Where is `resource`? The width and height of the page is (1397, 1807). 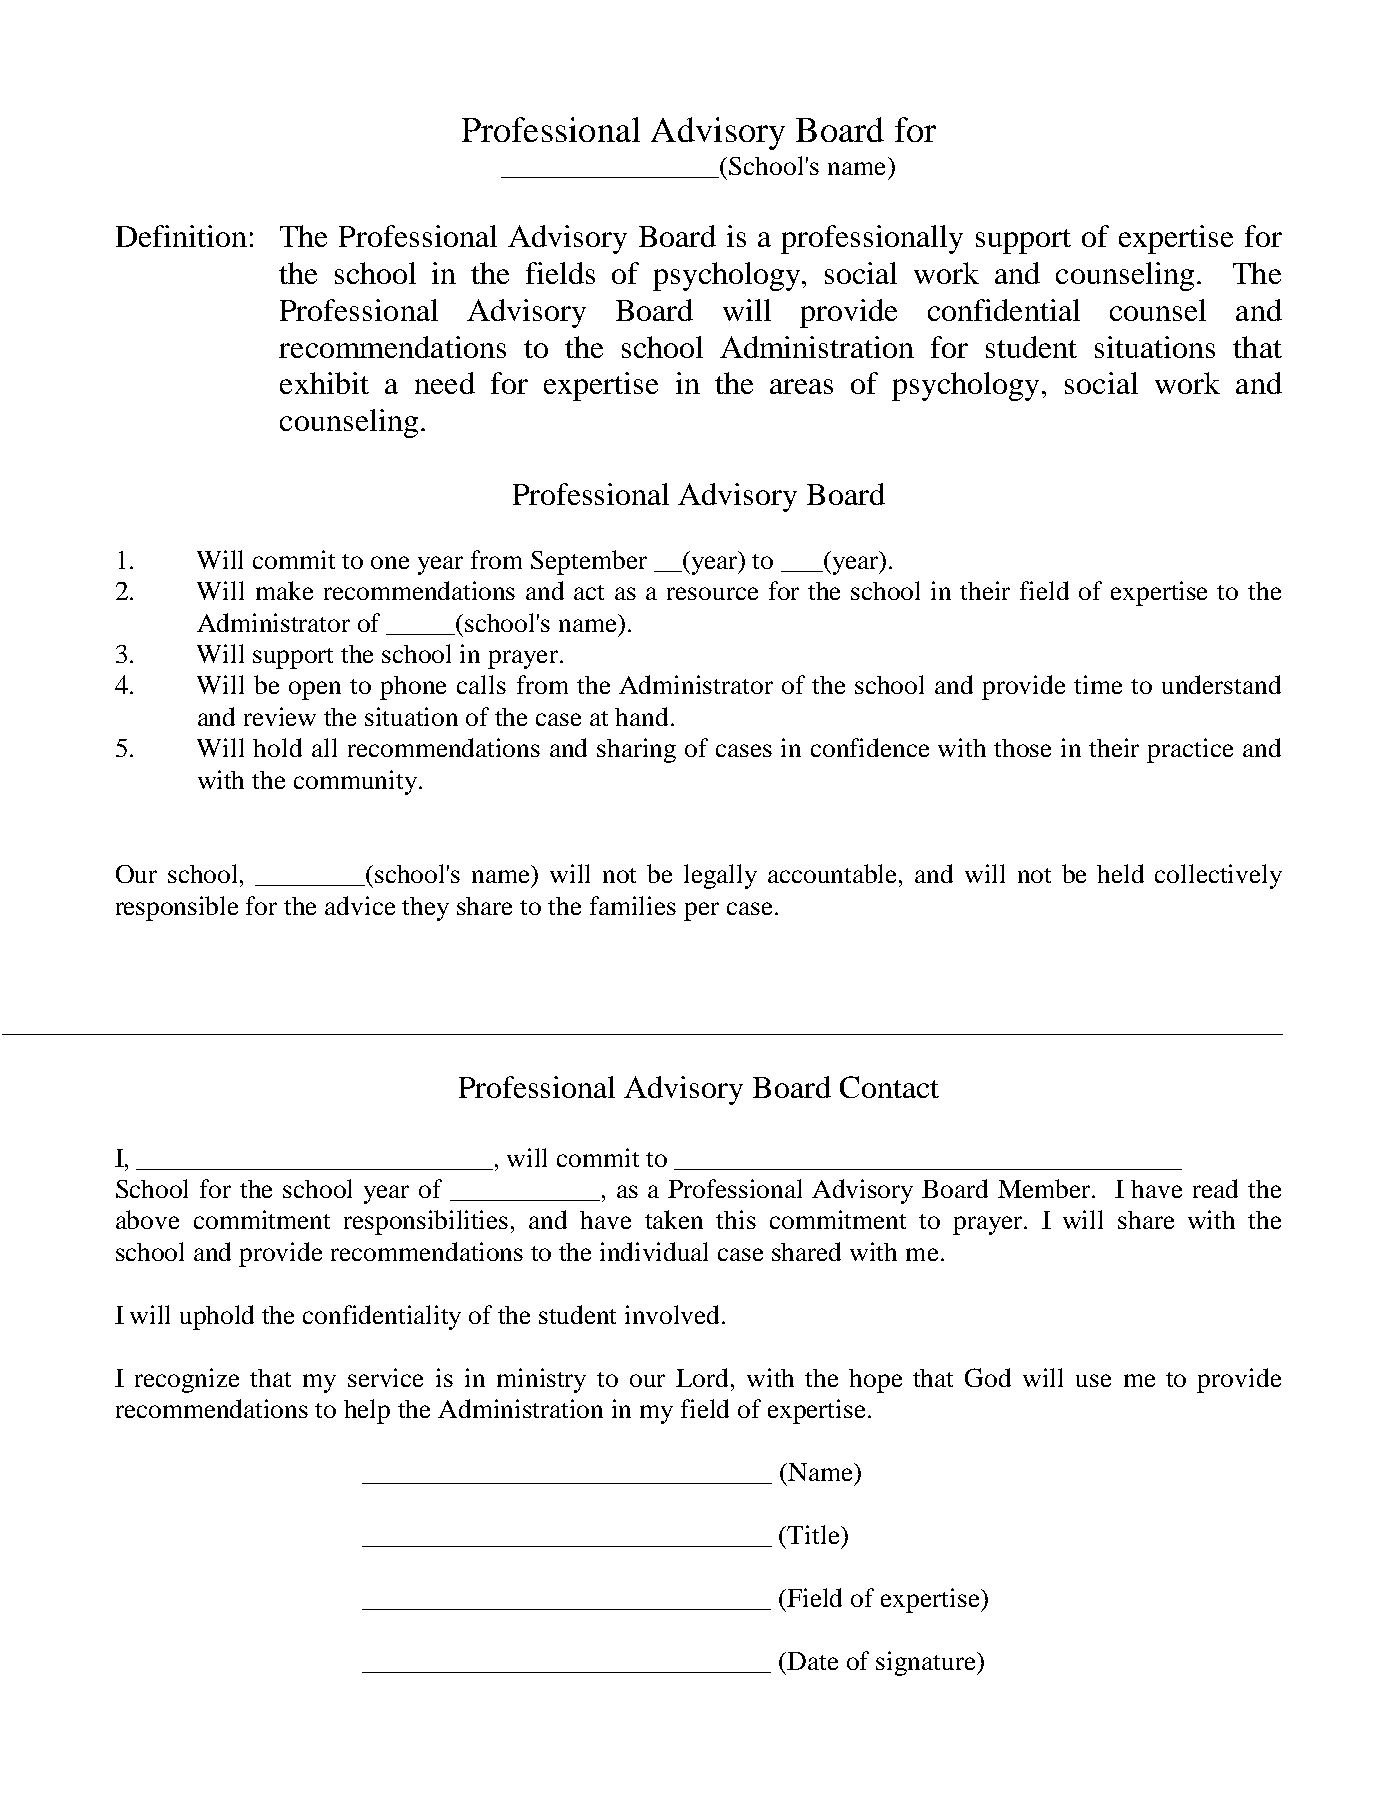
resource is located at coordinates (712, 593).
